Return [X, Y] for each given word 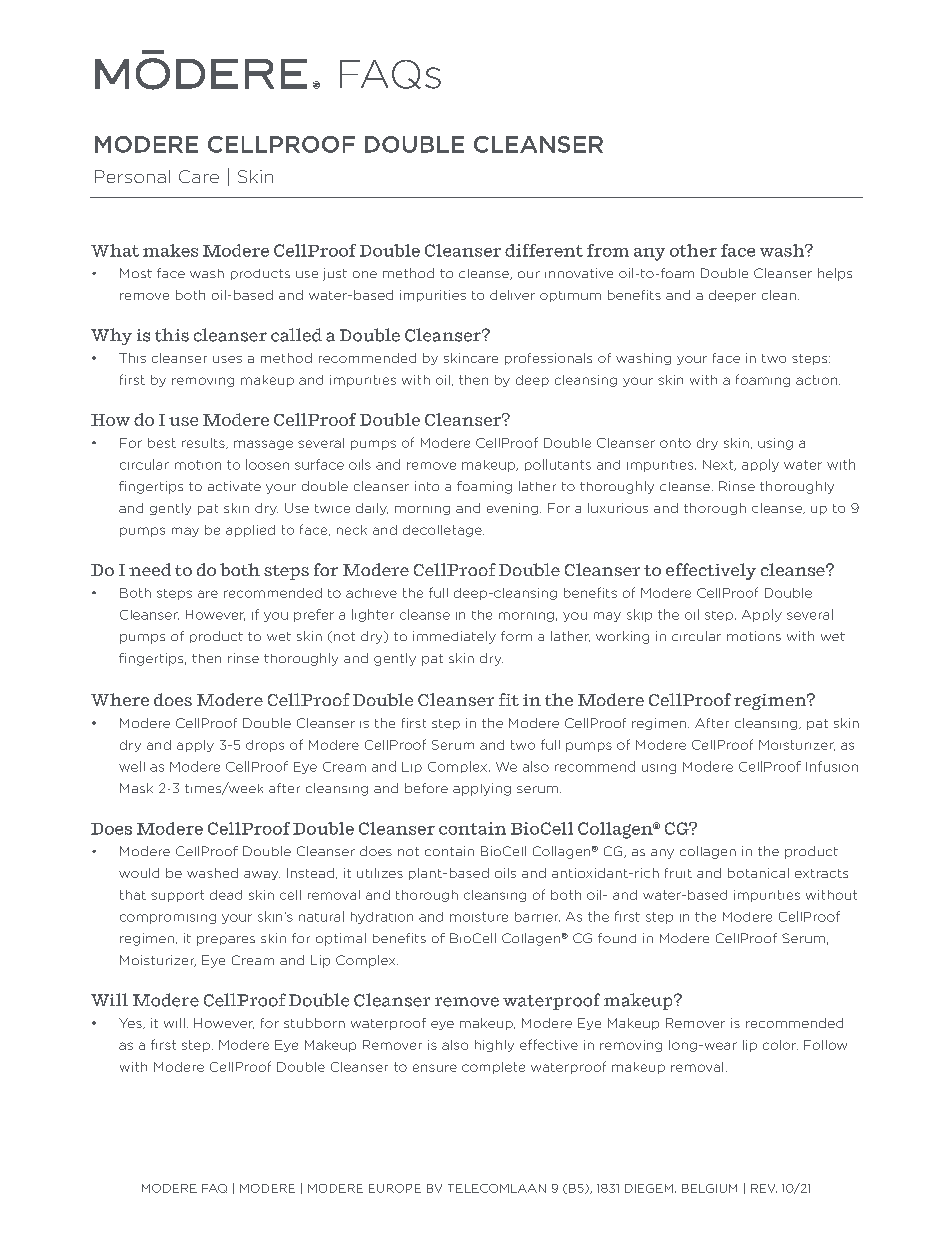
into [427, 486]
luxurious [618, 508]
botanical [758, 873]
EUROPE [395, 1188]
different [544, 250]
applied [250, 531]
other [693, 250]
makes [170, 250]
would [139, 873]
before [426, 788]
